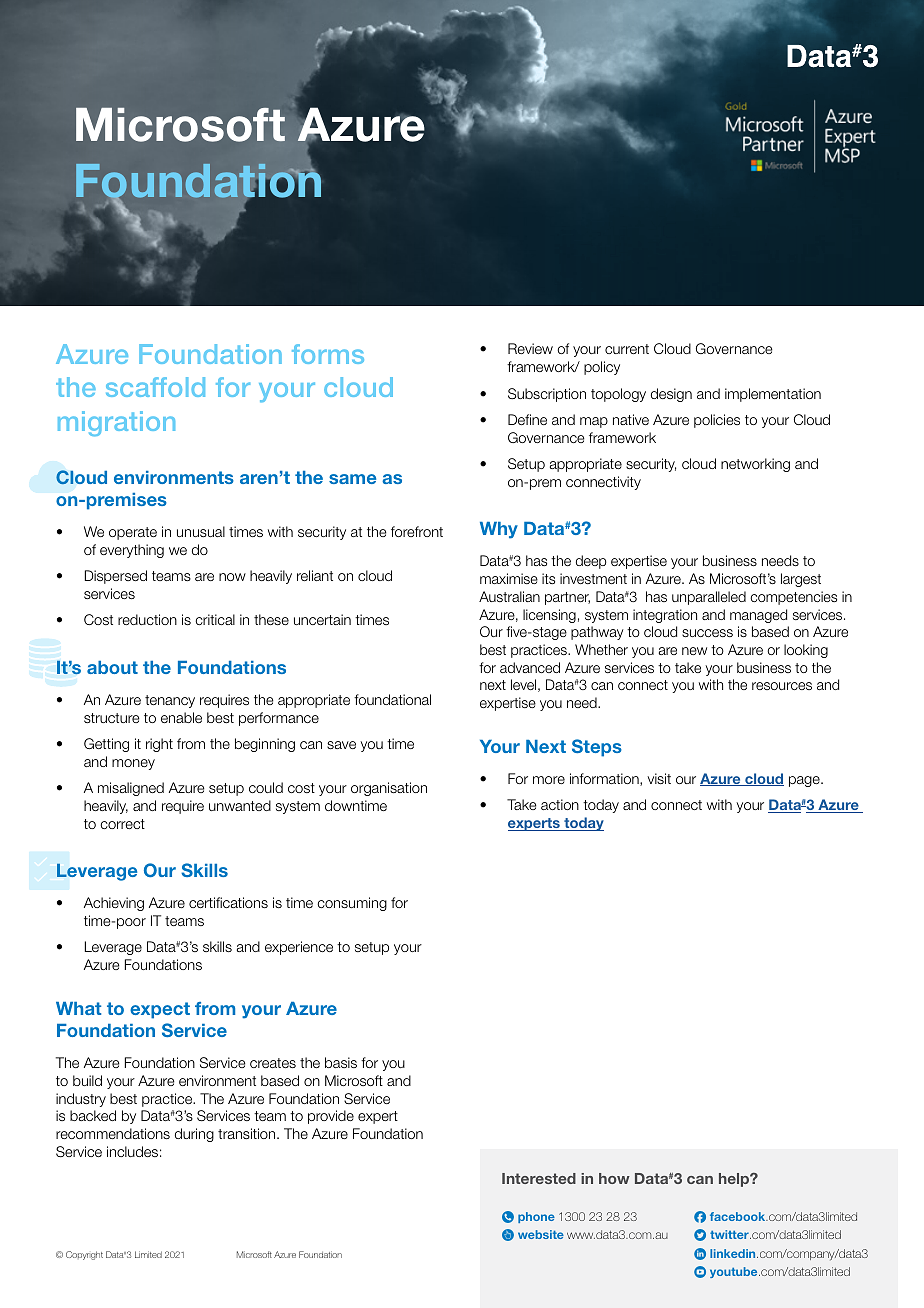  I want to click on migration, so click(116, 423).
